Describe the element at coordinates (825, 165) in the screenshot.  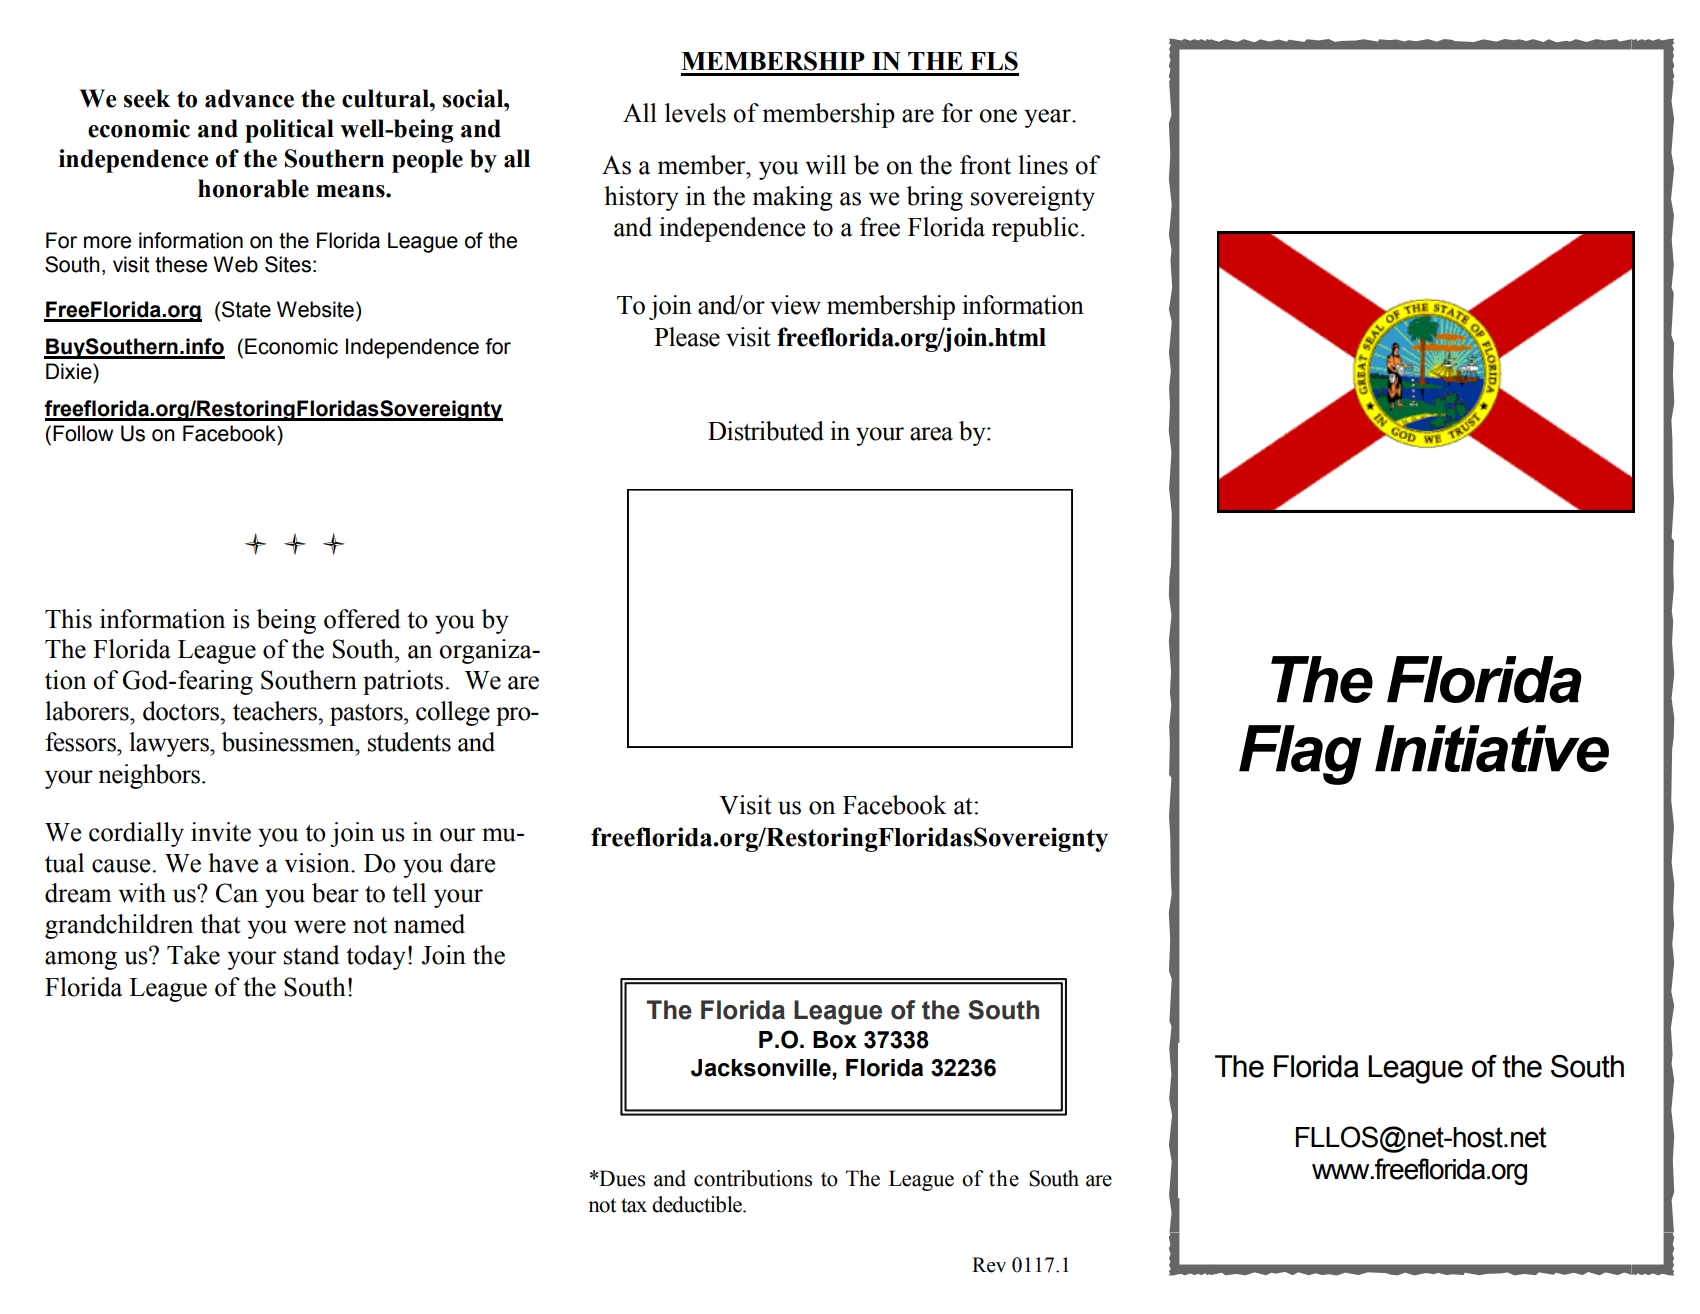
I see `will` at that location.
